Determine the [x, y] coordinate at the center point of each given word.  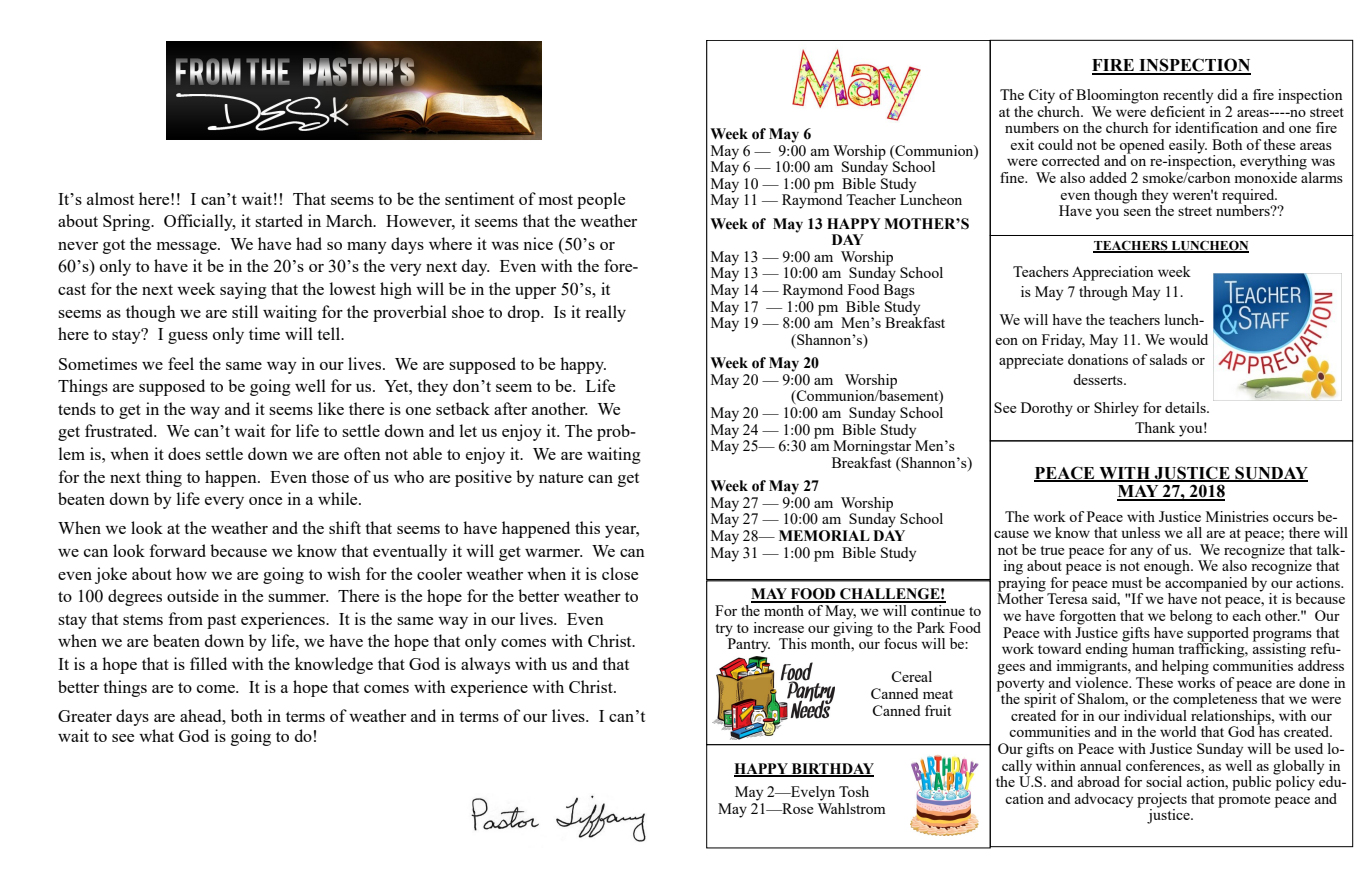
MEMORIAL [824, 536]
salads [1168, 359]
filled [208, 663]
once [265, 501]
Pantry [748, 644]
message [188, 248]
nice [538, 243]
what [156, 735]
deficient [1179, 110]
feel [181, 363]
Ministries [1237, 516]
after [510, 408]
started [279, 220]
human [1153, 648]
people [601, 200]
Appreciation [1113, 273]
